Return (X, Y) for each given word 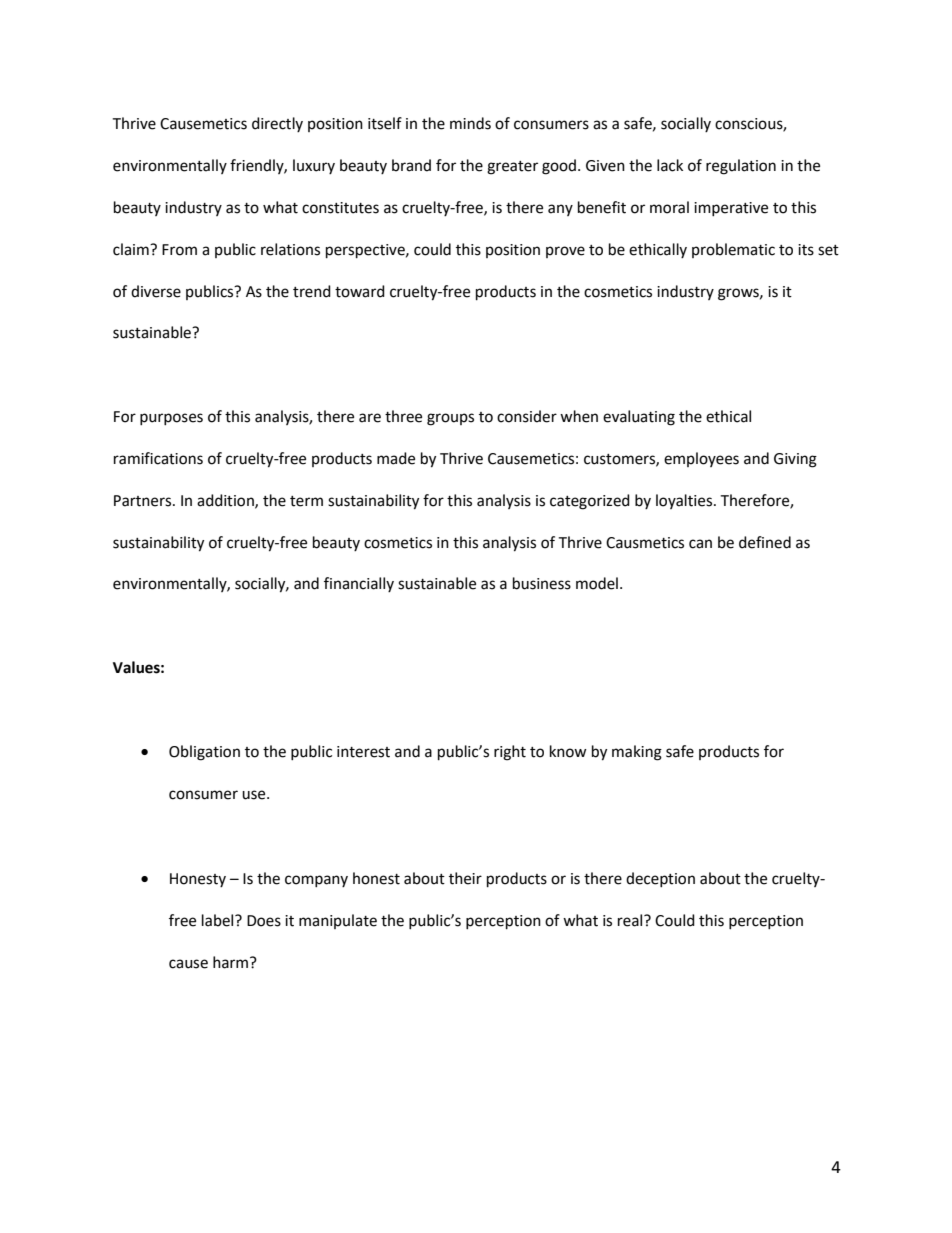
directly (277, 124)
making (637, 753)
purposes (171, 419)
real (631, 920)
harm (230, 962)
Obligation (204, 753)
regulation (741, 167)
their (465, 878)
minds (470, 123)
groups (450, 419)
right (510, 753)
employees (701, 459)
